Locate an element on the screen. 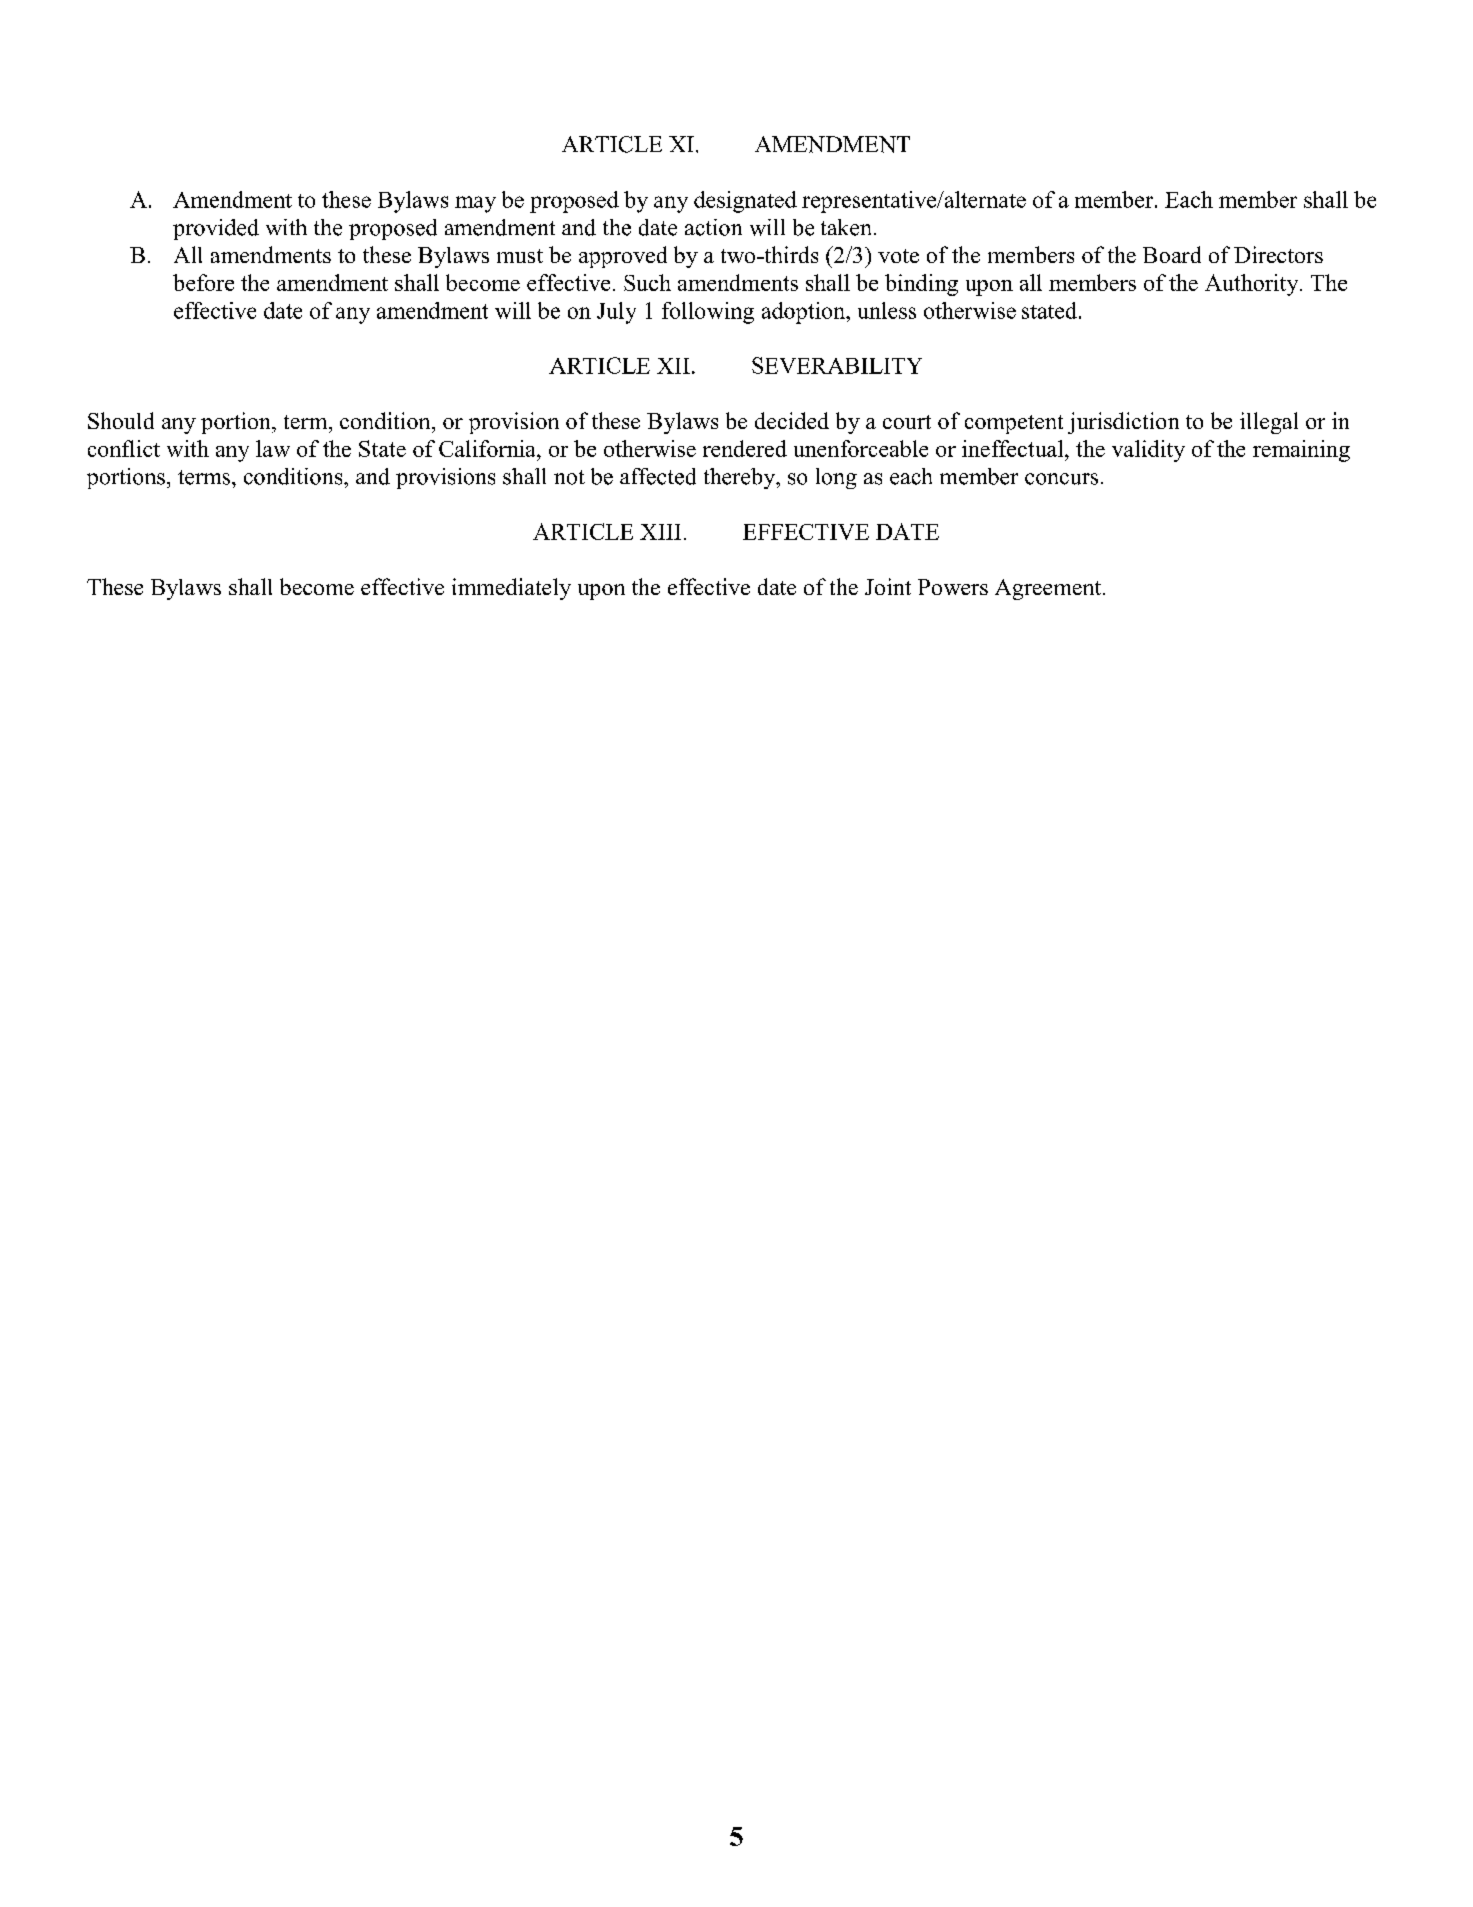 Image resolution: width=1473 pixels, height=1907 pixels. provided is located at coordinates (216, 229).
